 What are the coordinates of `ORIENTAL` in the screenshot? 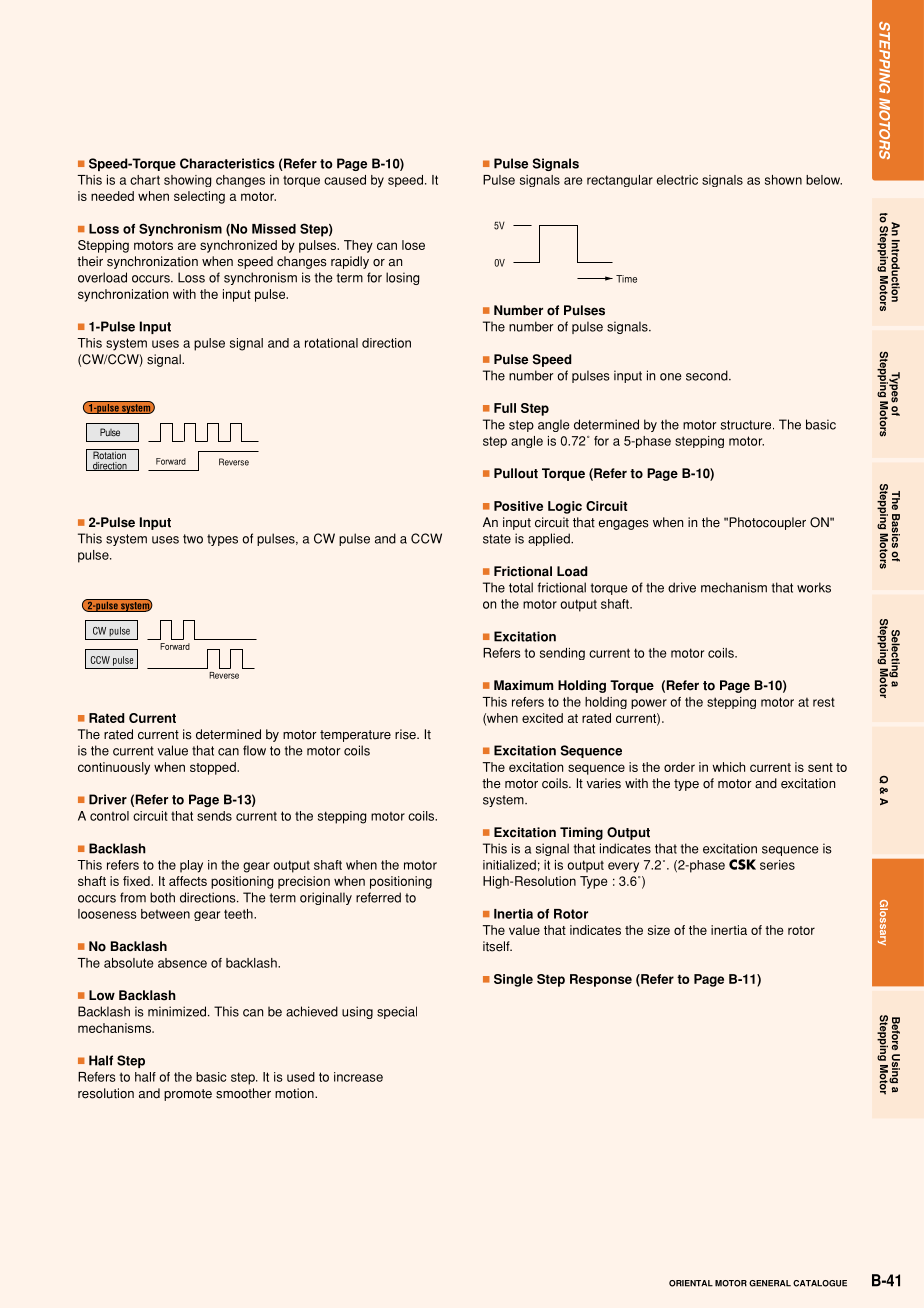 It's located at (691, 1283).
